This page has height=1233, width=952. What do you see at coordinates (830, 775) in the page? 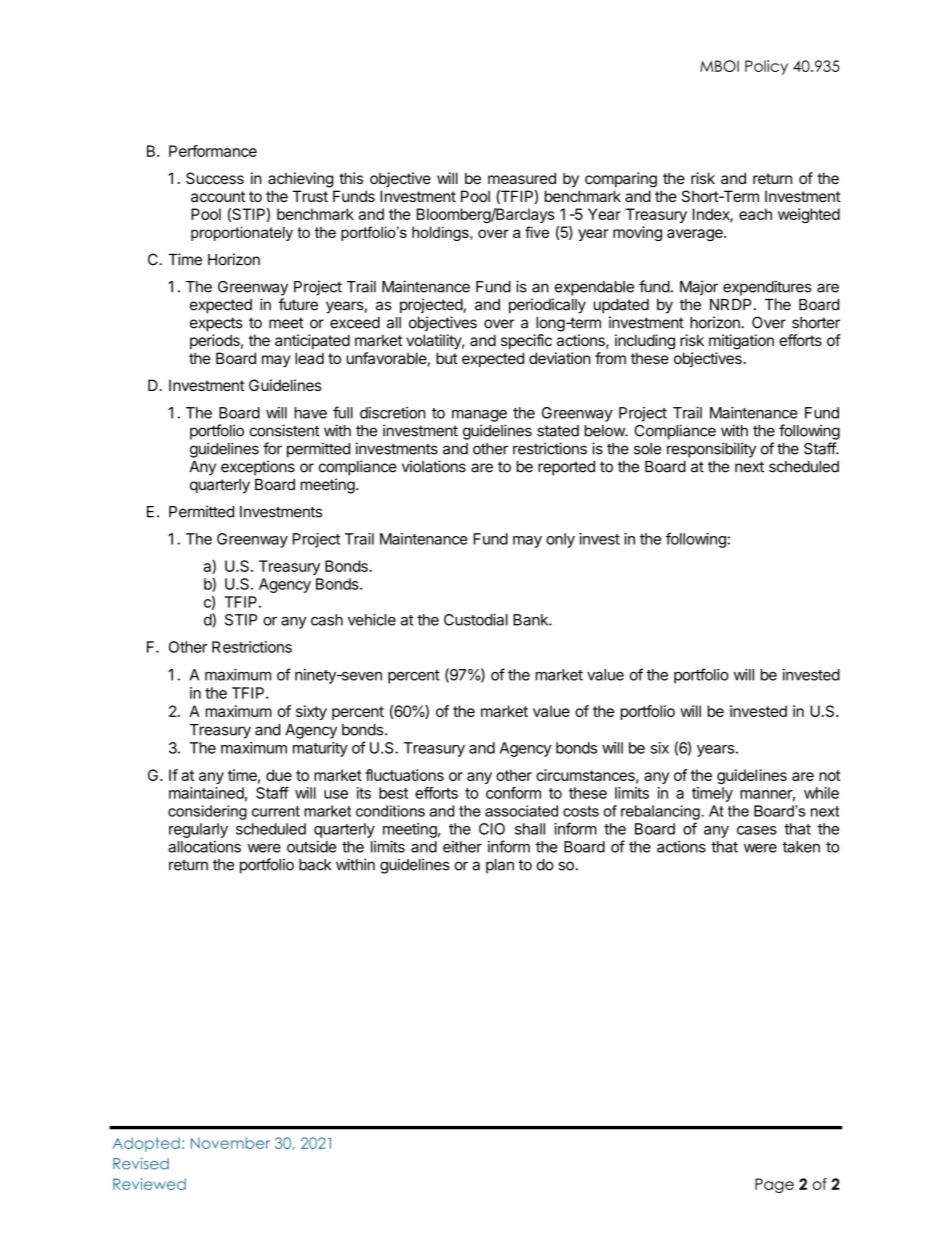
I see `not` at bounding box center [830, 775].
